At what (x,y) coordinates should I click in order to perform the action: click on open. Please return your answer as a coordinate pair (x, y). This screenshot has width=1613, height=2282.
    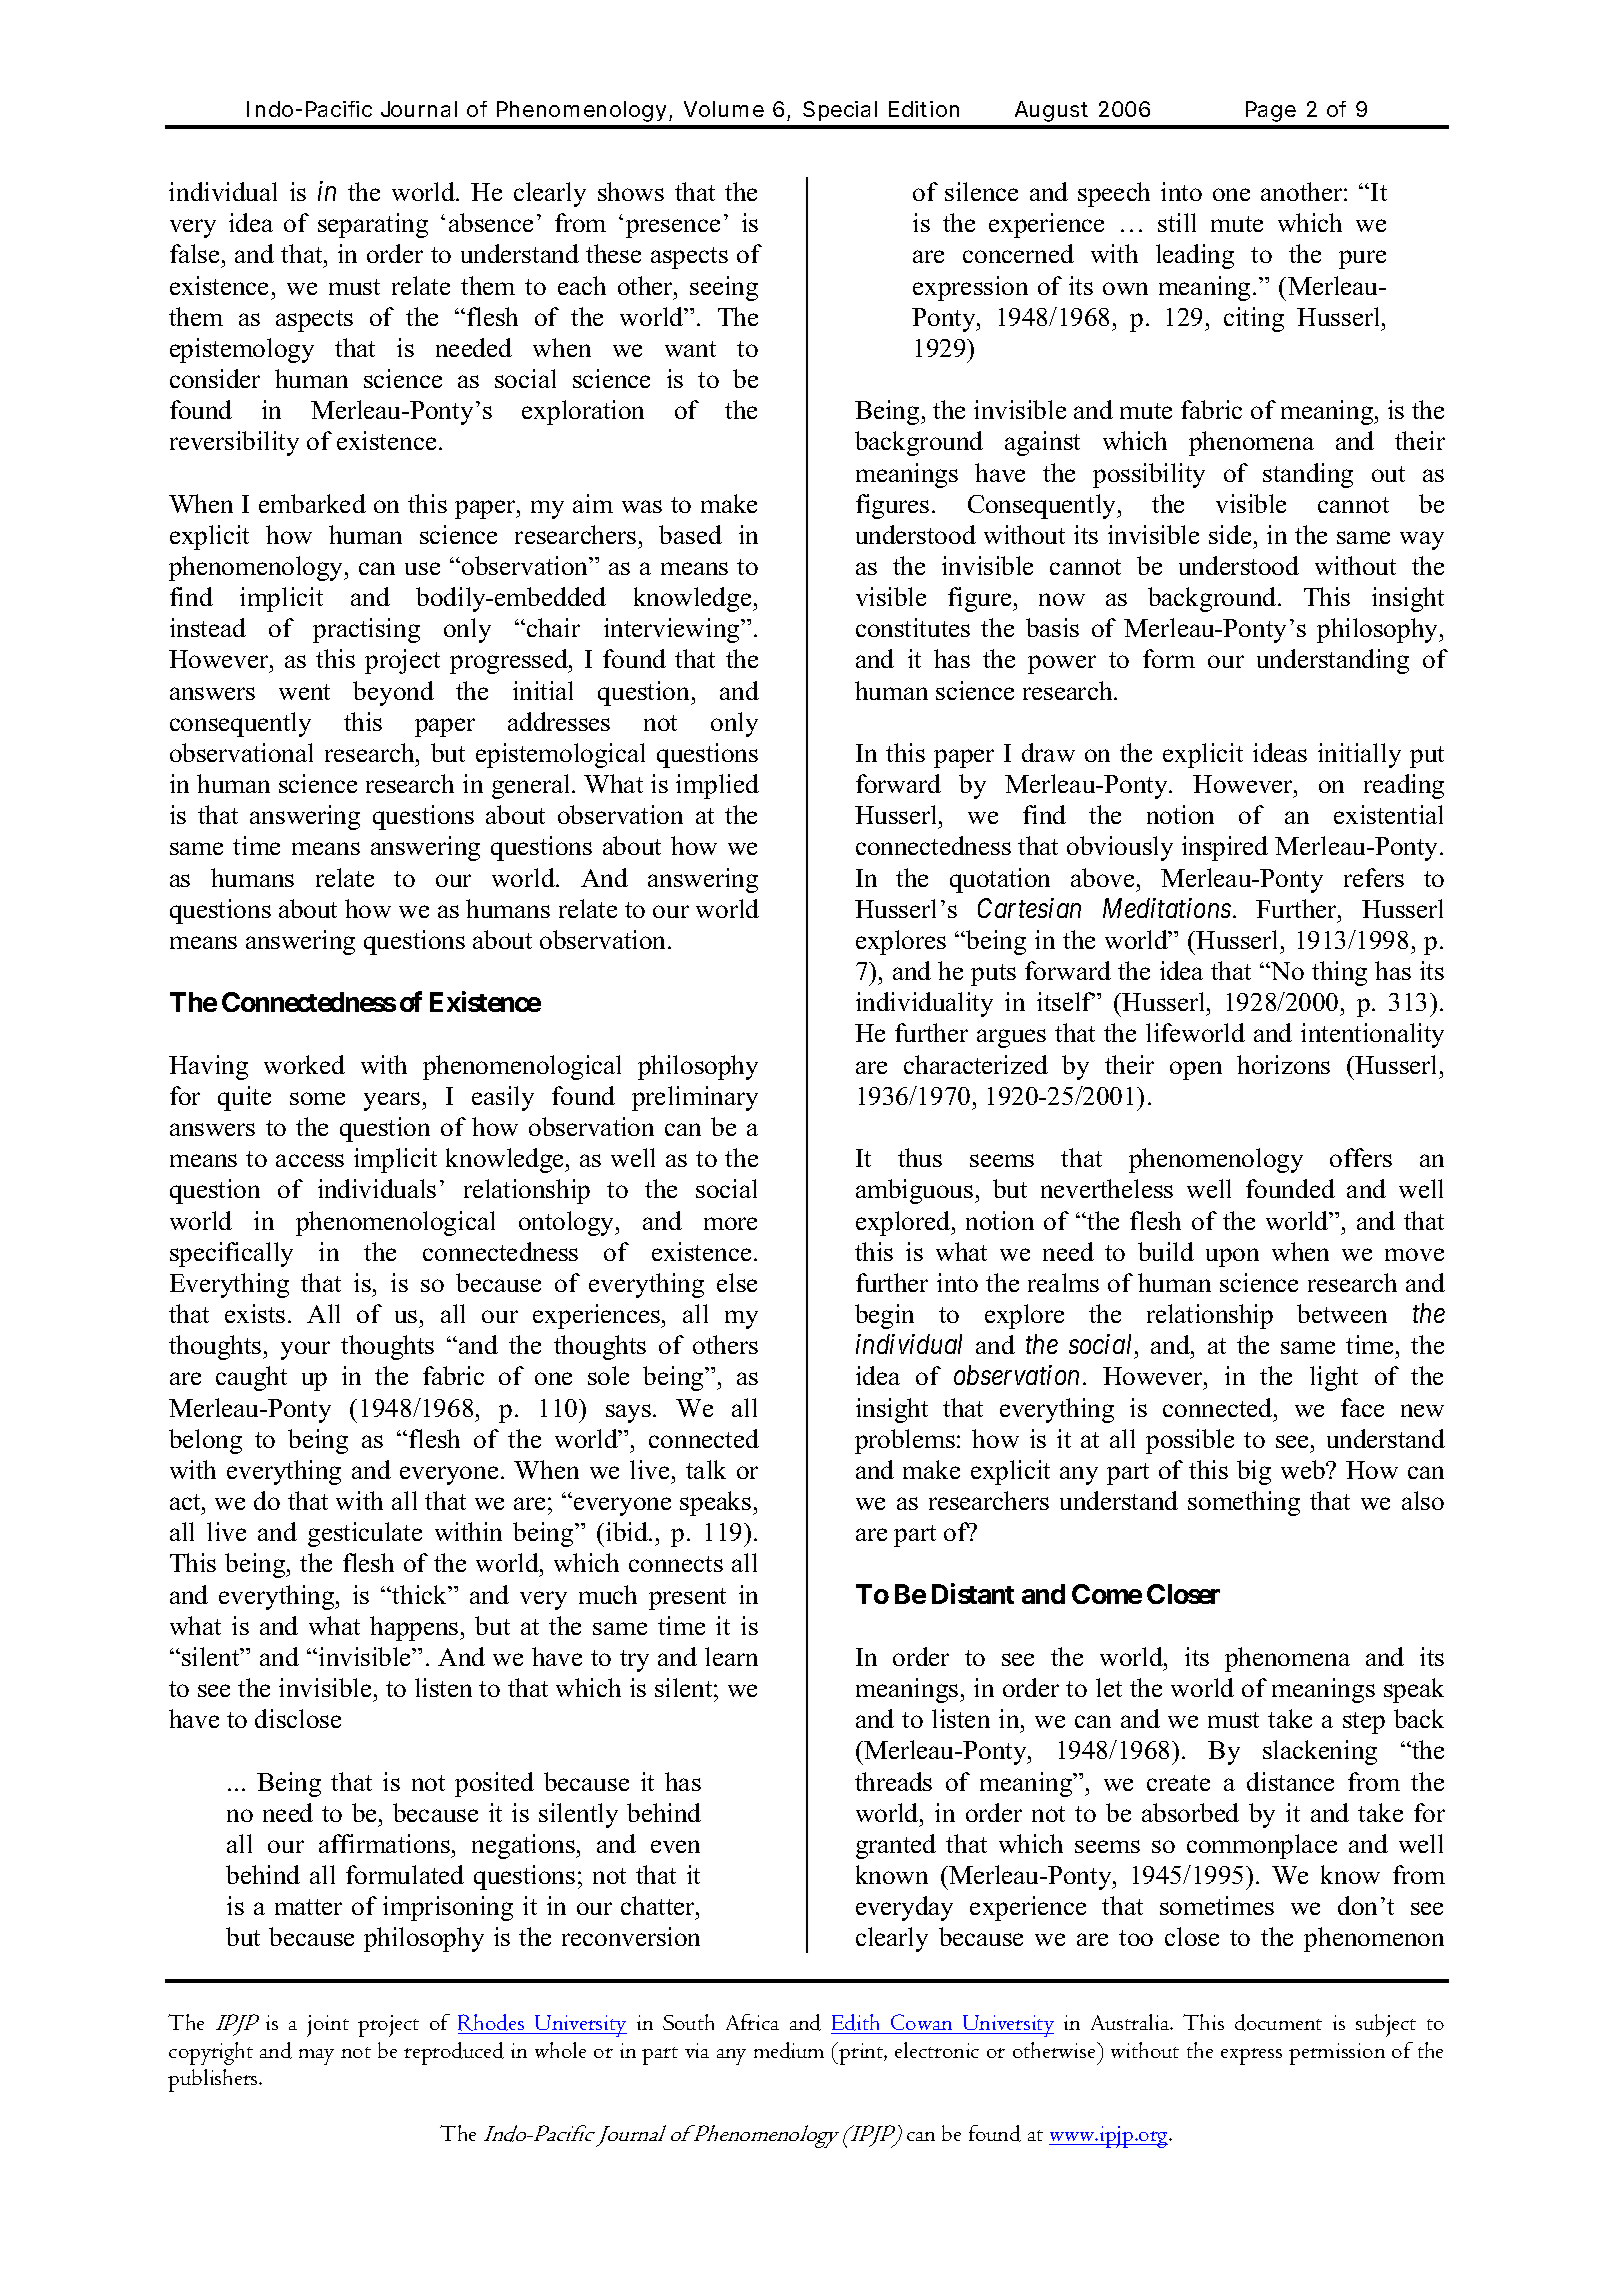
    Looking at the image, I should click on (1196, 1070).
